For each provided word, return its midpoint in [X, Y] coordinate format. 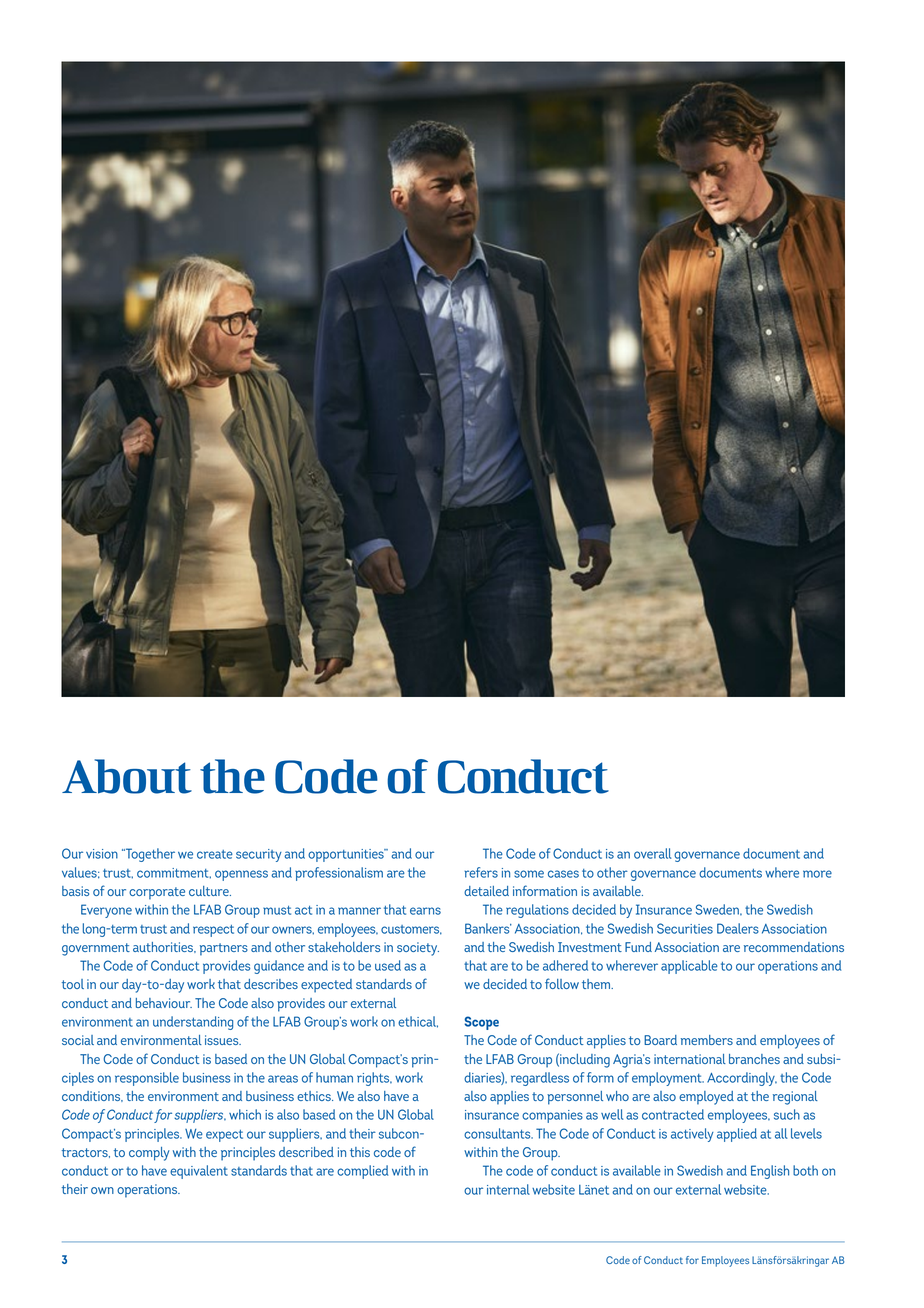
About [127, 776]
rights [374, 1079]
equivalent [199, 1172]
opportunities [347, 855]
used [388, 965]
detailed [486, 891]
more [817, 874]
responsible [147, 1079]
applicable [689, 967]
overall [652, 853]
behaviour [164, 1003]
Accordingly [742, 1079]
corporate [157, 893]
